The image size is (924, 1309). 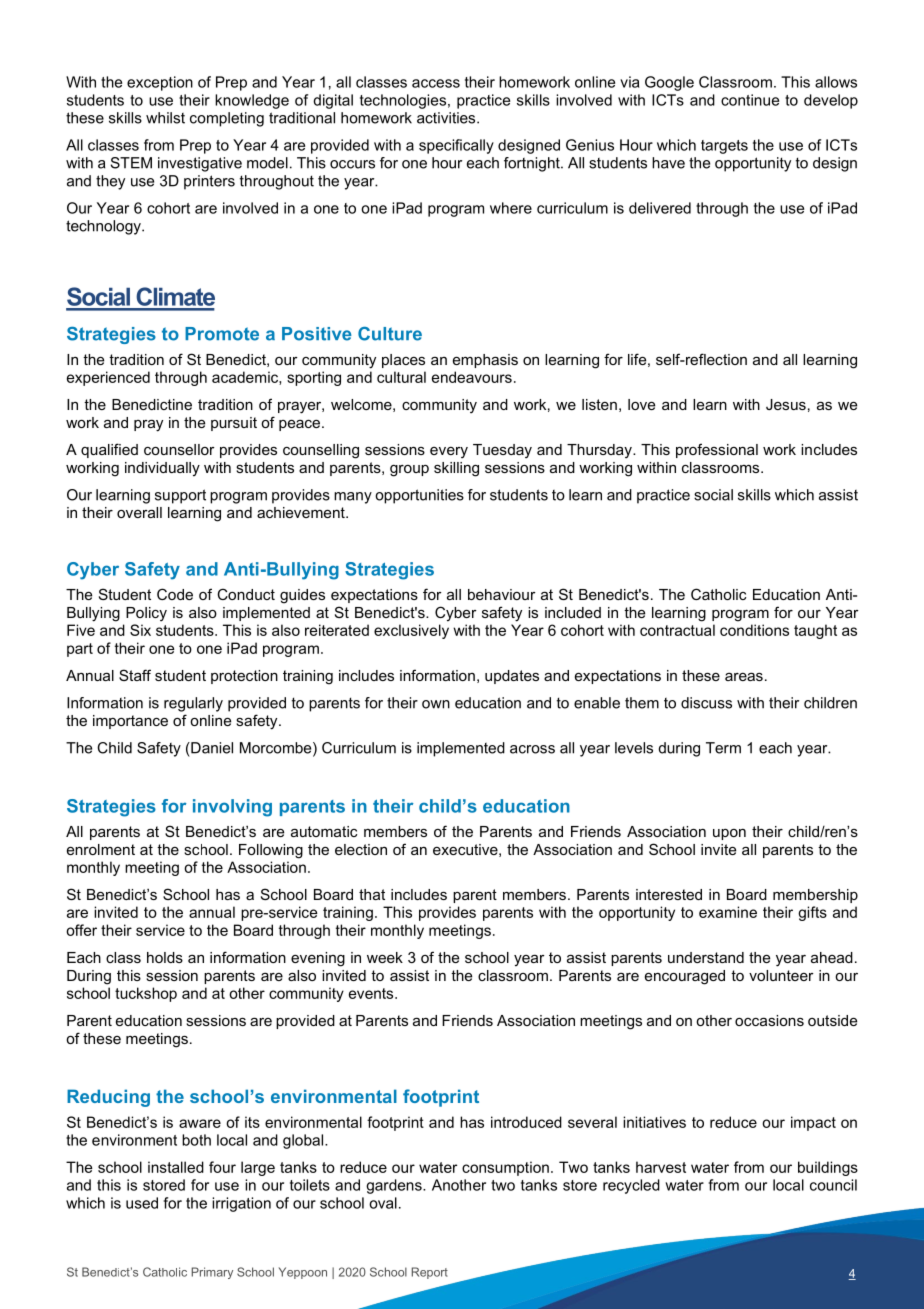 What do you see at coordinates (436, 704) in the screenshot?
I see `own` at bounding box center [436, 704].
